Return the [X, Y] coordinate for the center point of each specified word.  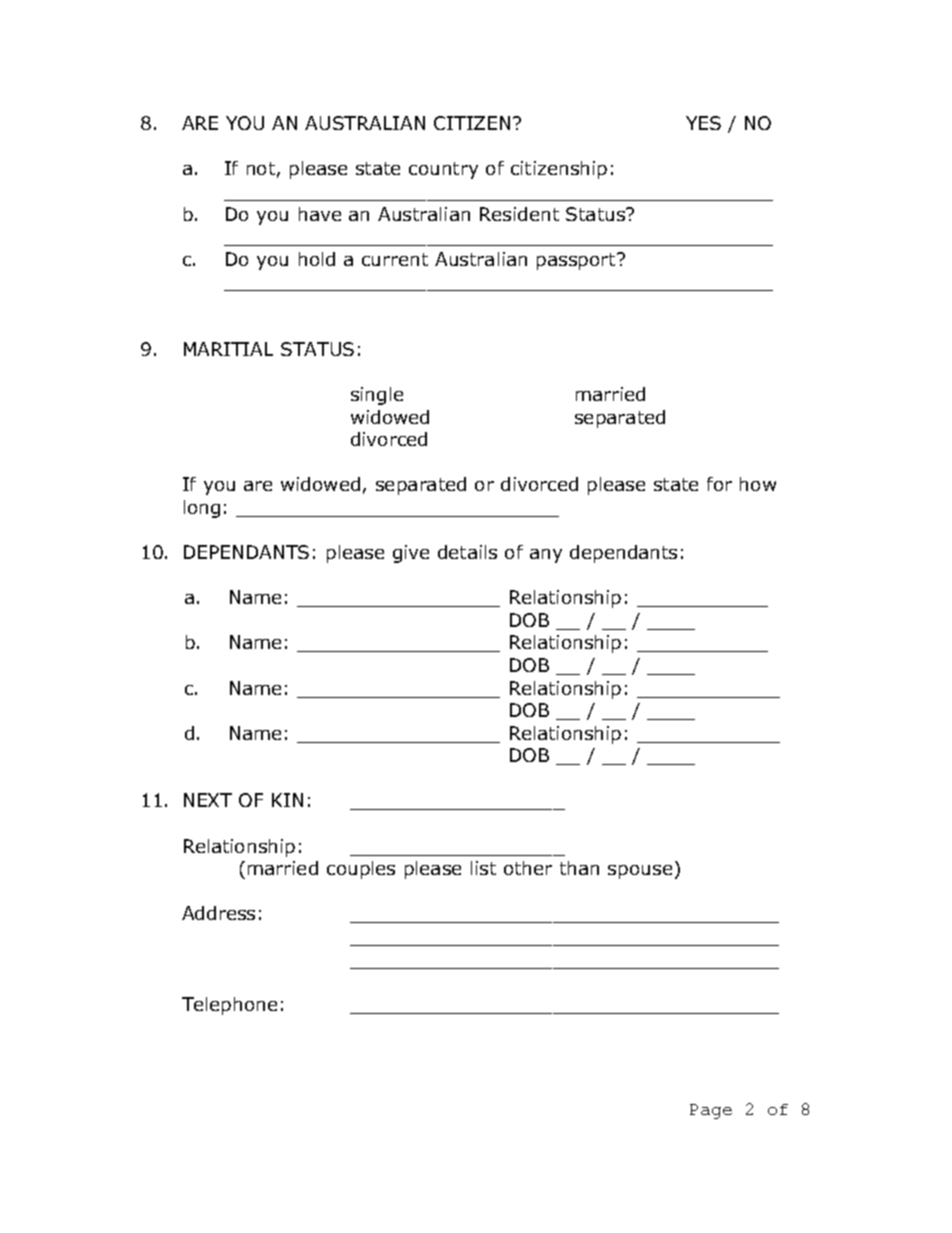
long [202, 509]
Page [711, 1111]
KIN [287, 800]
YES [703, 123]
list [483, 868]
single [377, 396]
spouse [640, 872]
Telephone [229, 1006]
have [320, 214]
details [467, 552]
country [443, 170]
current [395, 259]
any [546, 556]
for [719, 484]
